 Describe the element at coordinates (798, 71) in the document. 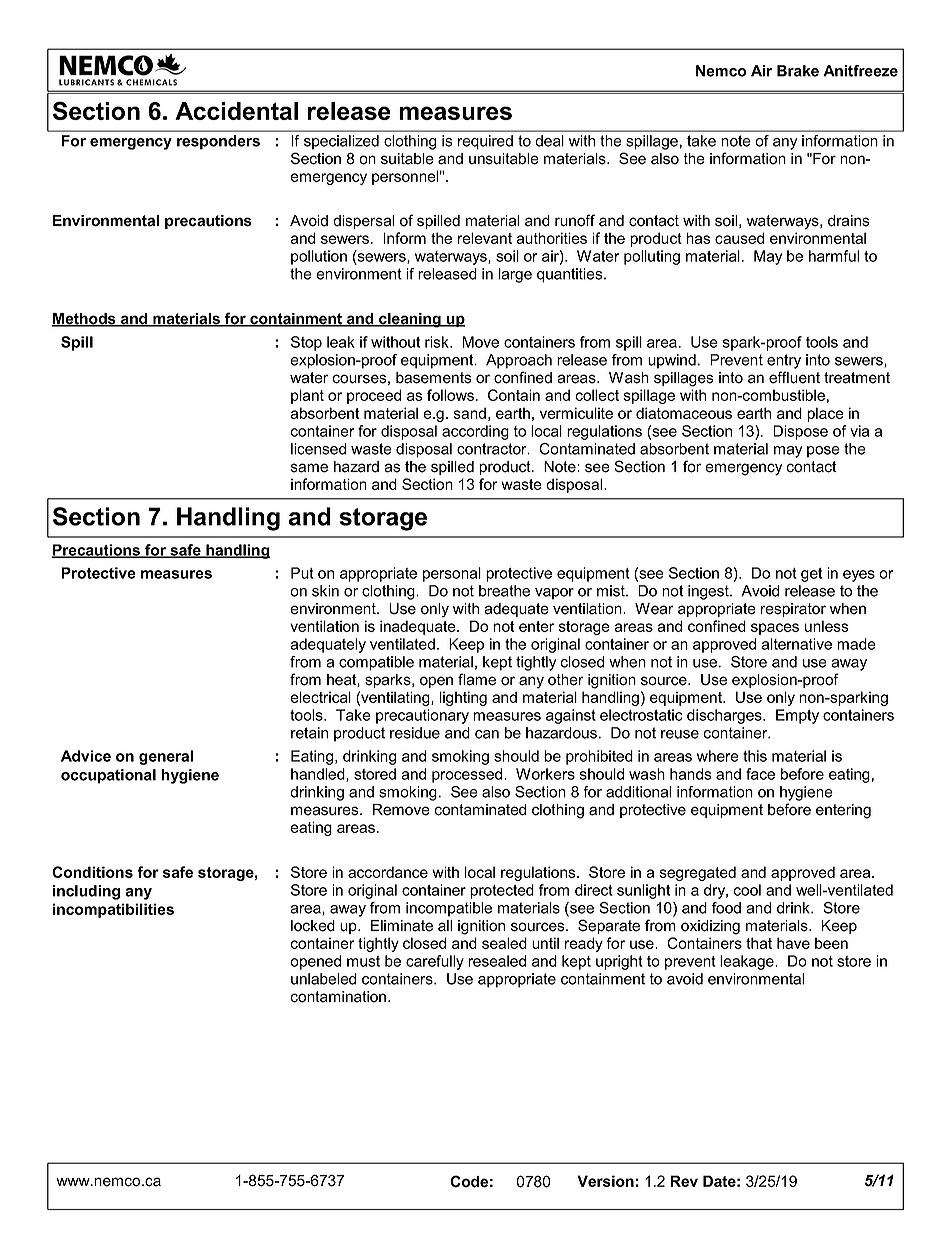

I see `Brake` at that location.
